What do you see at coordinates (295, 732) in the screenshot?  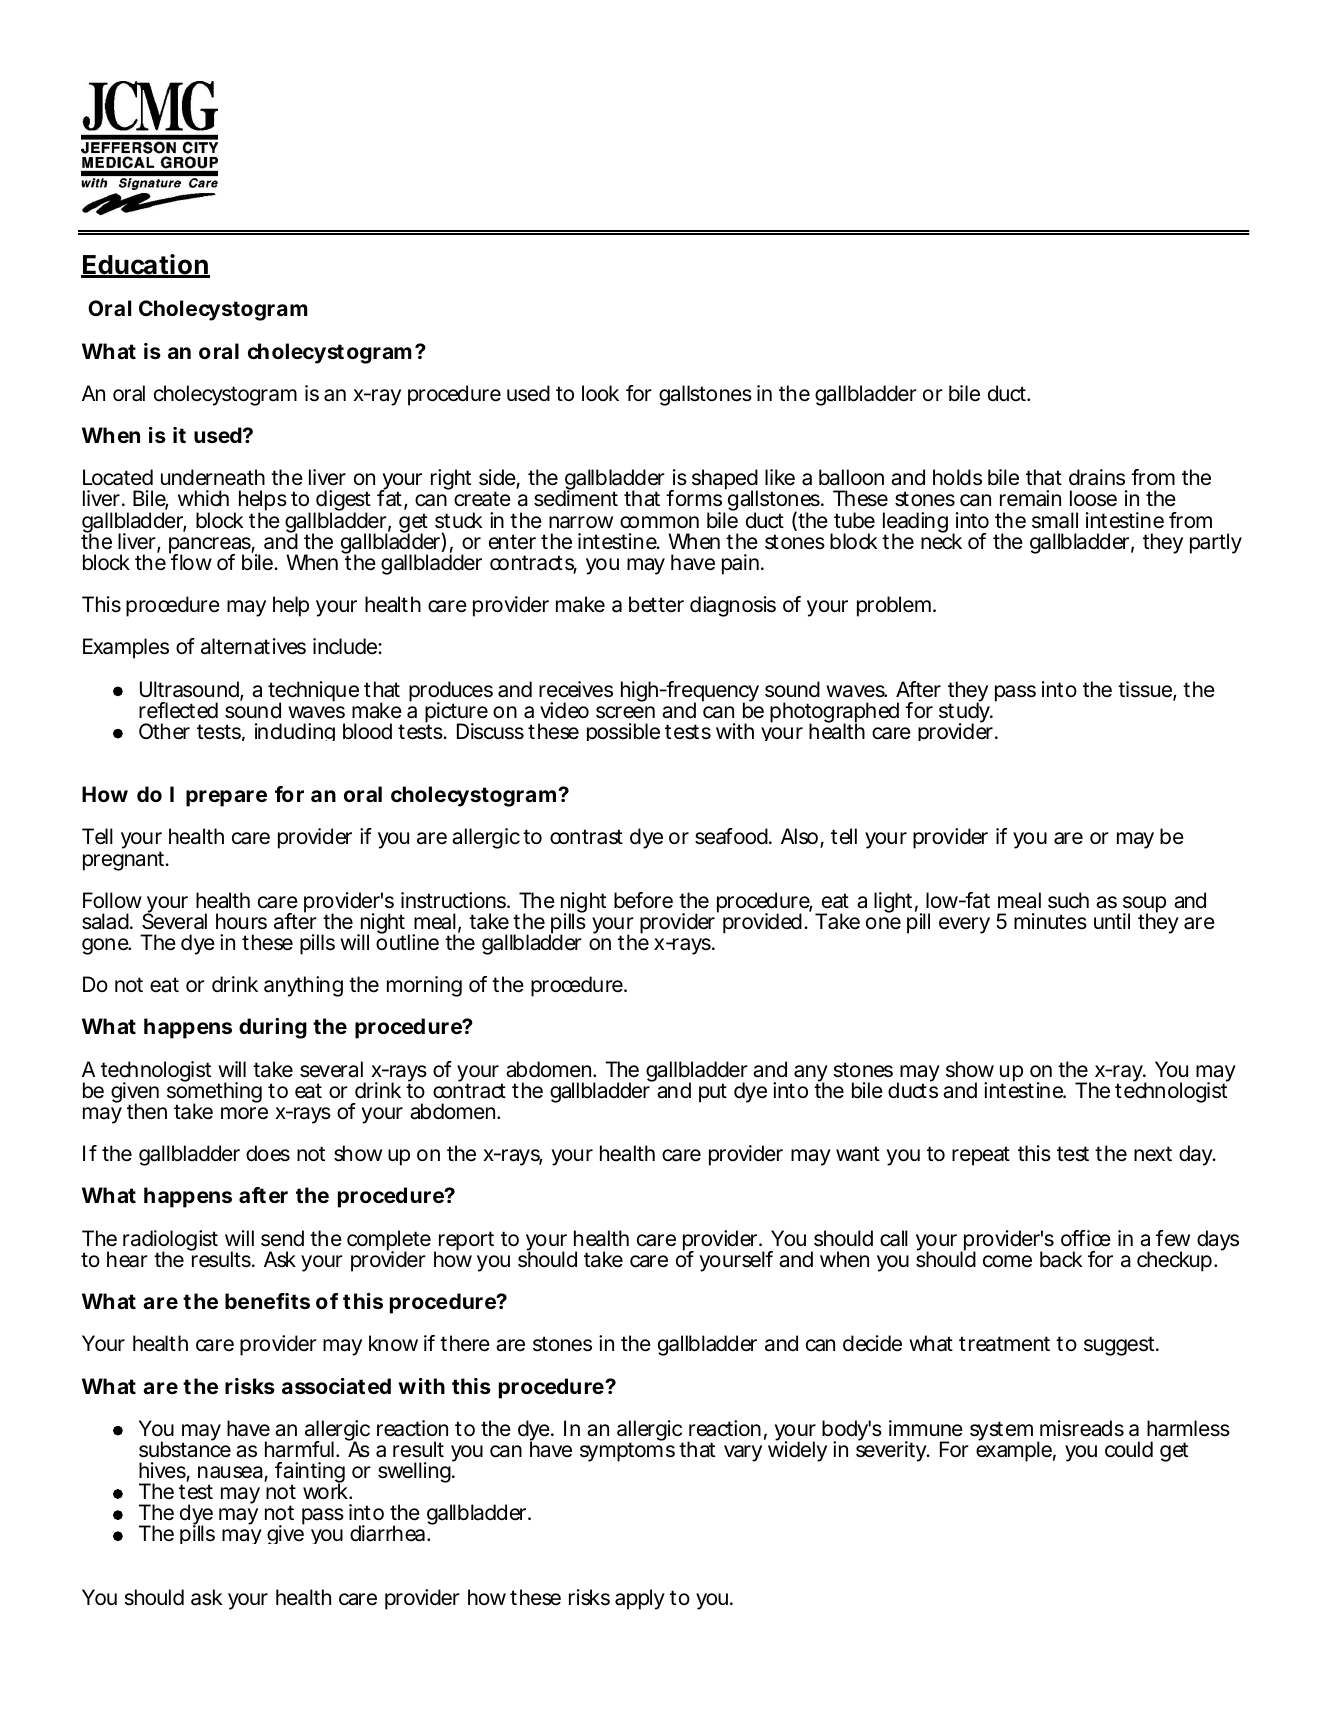 I see `including` at bounding box center [295, 732].
